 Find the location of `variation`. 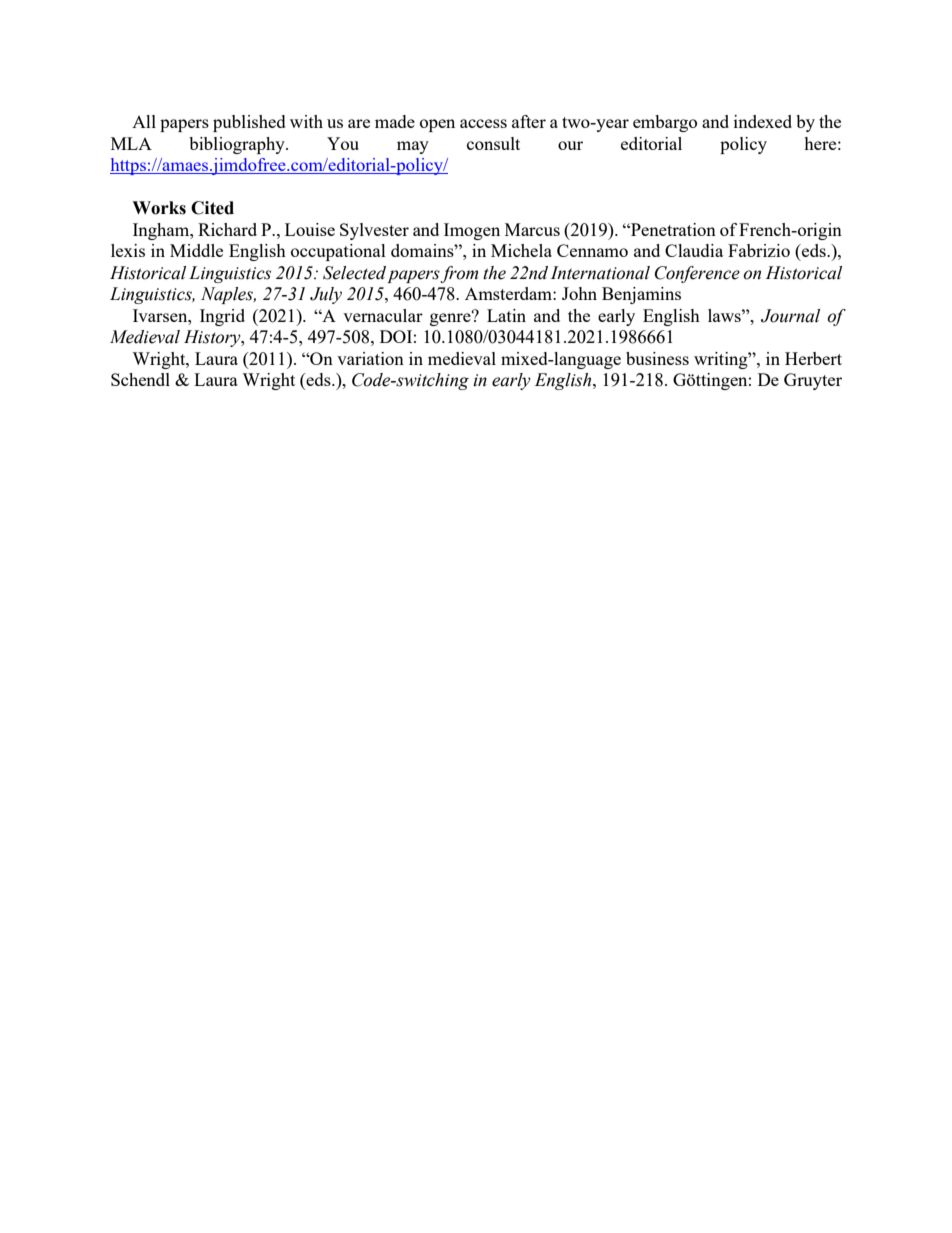

variation is located at coordinates (370, 358).
